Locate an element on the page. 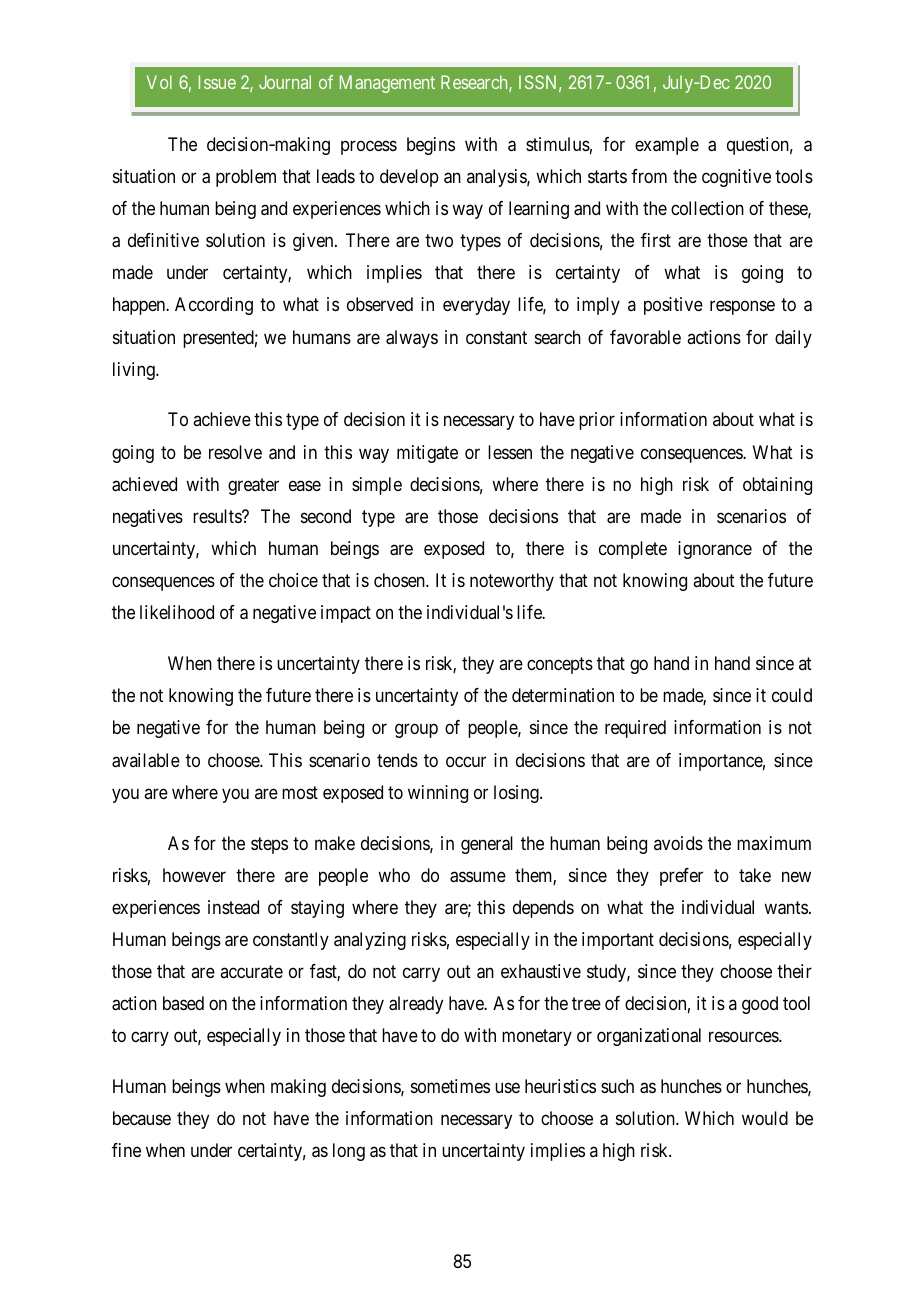  because is located at coordinates (142, 1118).
